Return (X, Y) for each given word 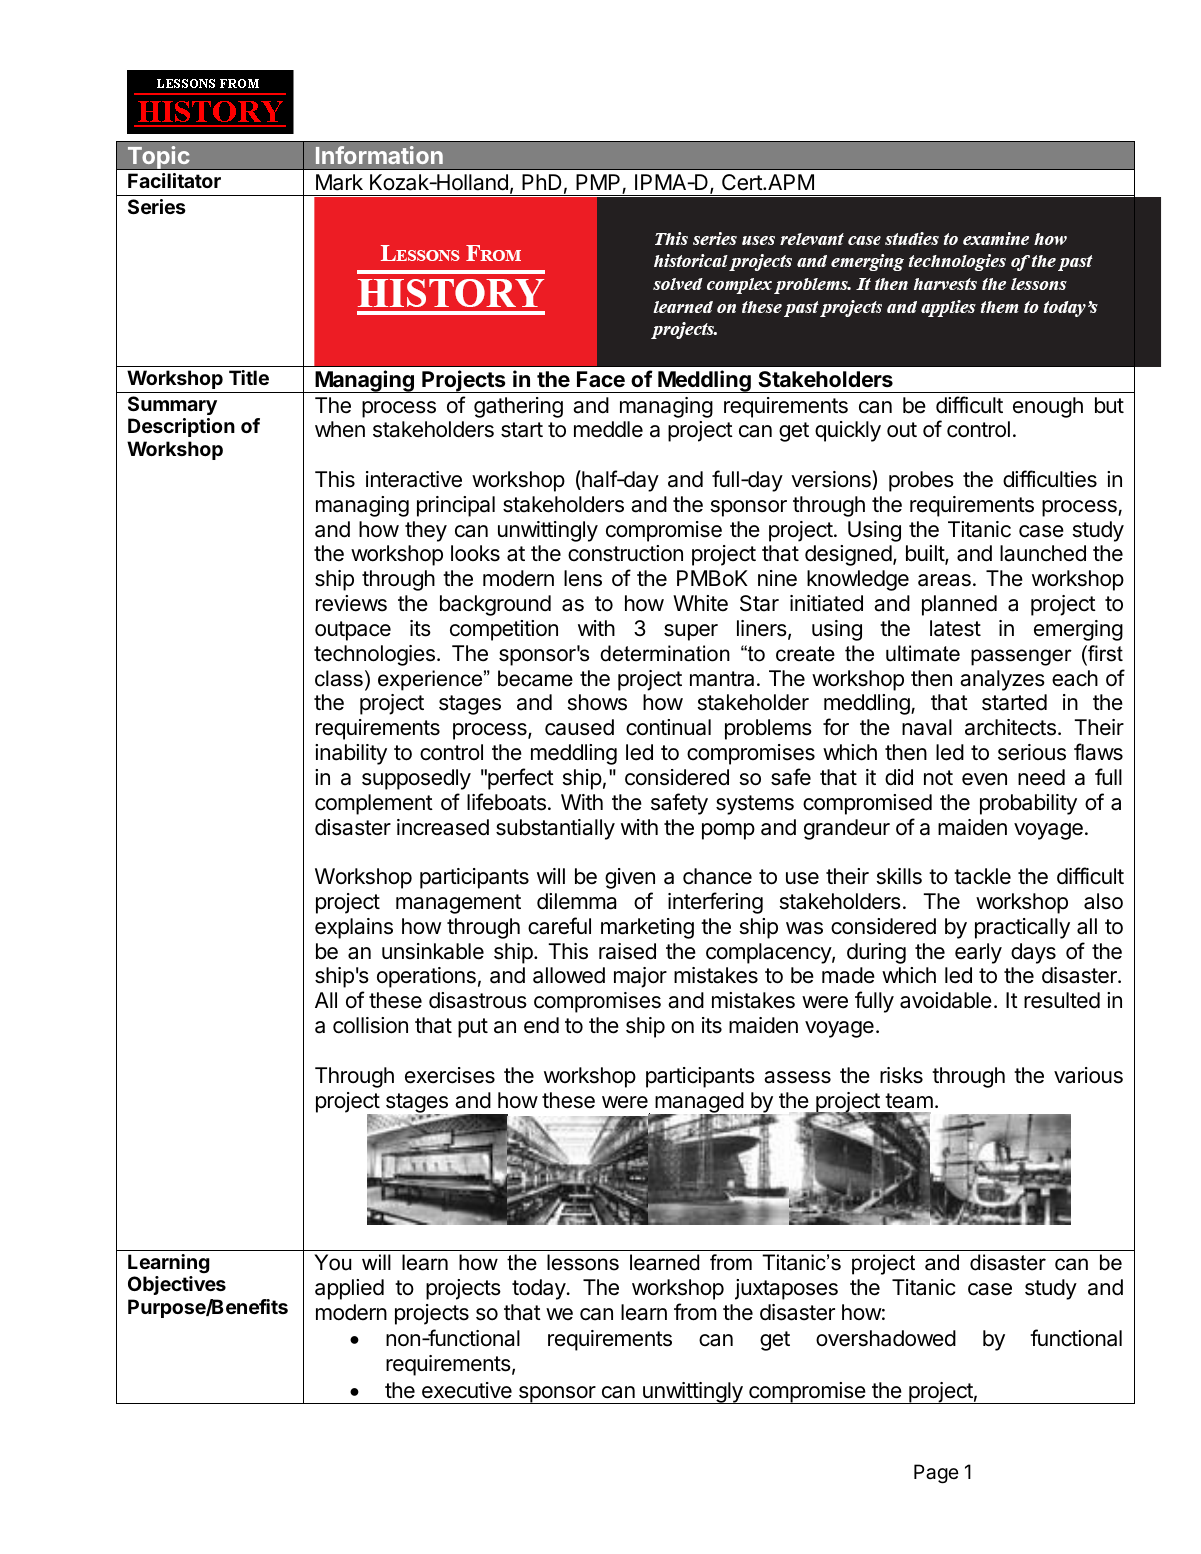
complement (374, 804)
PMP (599, 183)
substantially (555, 829)
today (539, 1289)
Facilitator (174, 180)
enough (1048, 407)
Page (936, 1474)
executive (467, 1390)
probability (1028, 804)
